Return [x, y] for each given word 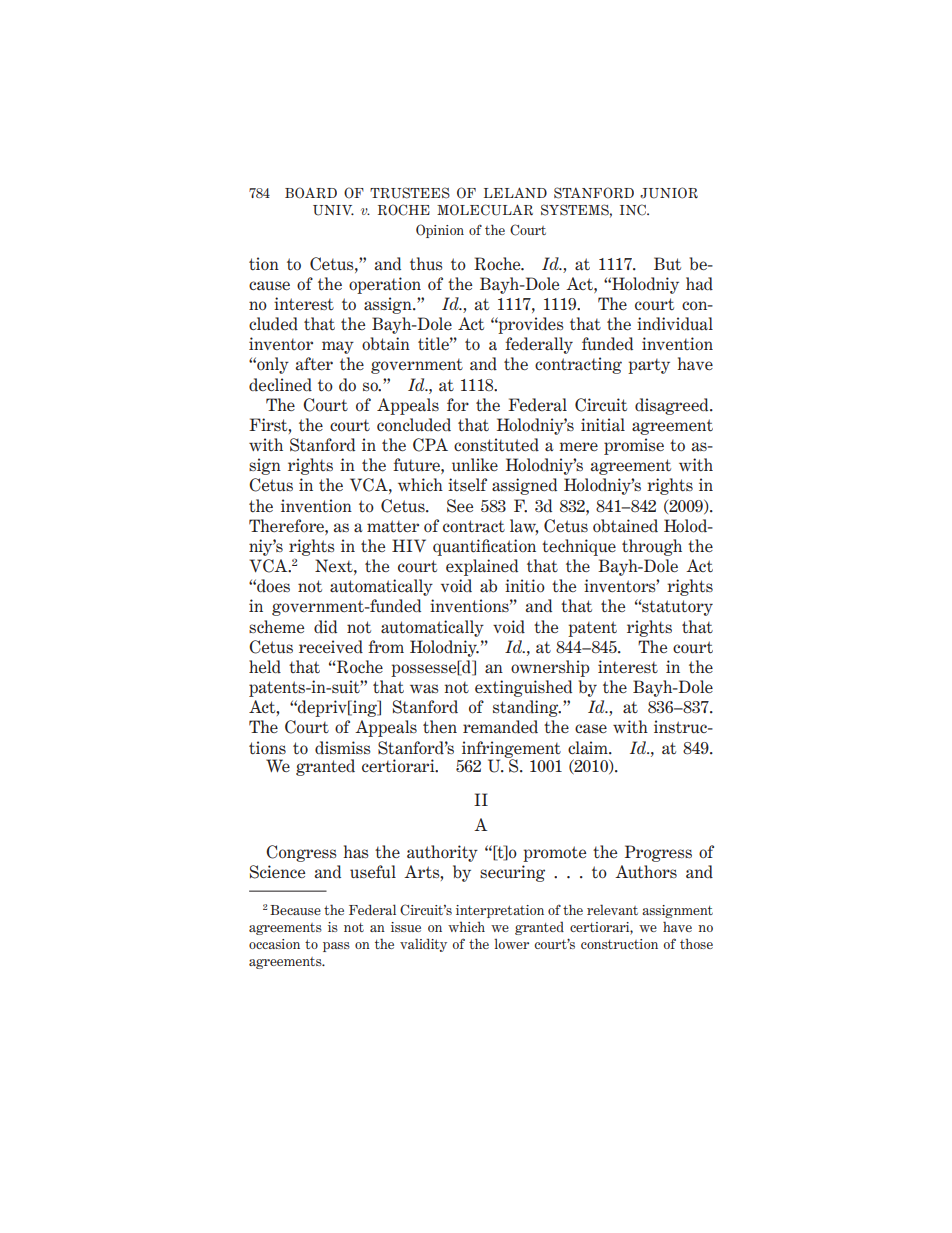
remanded [500, 727]
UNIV [333, 210]
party [649, 366]
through [652, 547]
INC [634, 210]
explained [482, 567]
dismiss [343, 747]
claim [589, 747]
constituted [496, 445]
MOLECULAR [485, 210]
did [325, 627]
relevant [612, 909]
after [314, 363]
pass [336, 947]
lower [511, 944]
